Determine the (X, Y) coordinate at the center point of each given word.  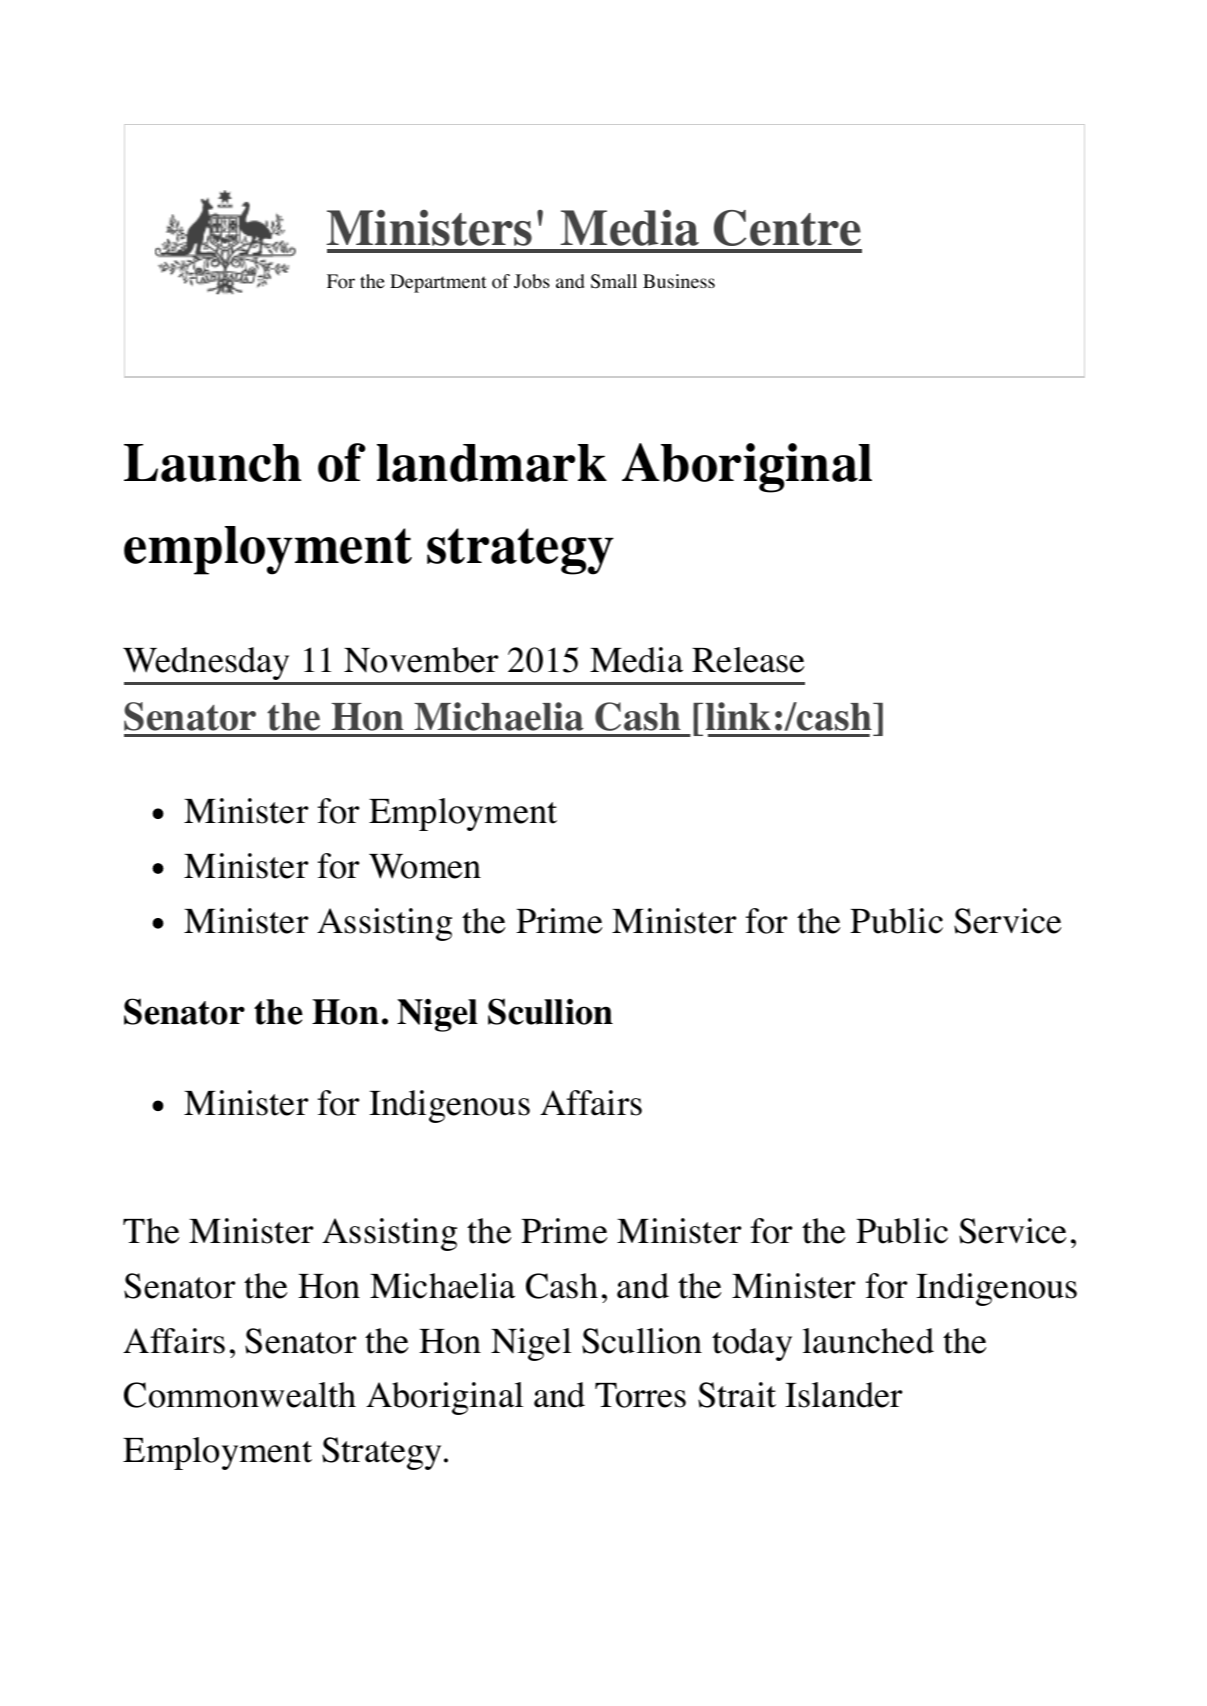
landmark (492, 463)
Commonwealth (240, 1395)
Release (748, 660)
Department (438, 283)
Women (425, 866)
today (752, 1344)
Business (679, 281)
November (421, 660)
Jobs (532, 281)
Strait (737, 1395)
